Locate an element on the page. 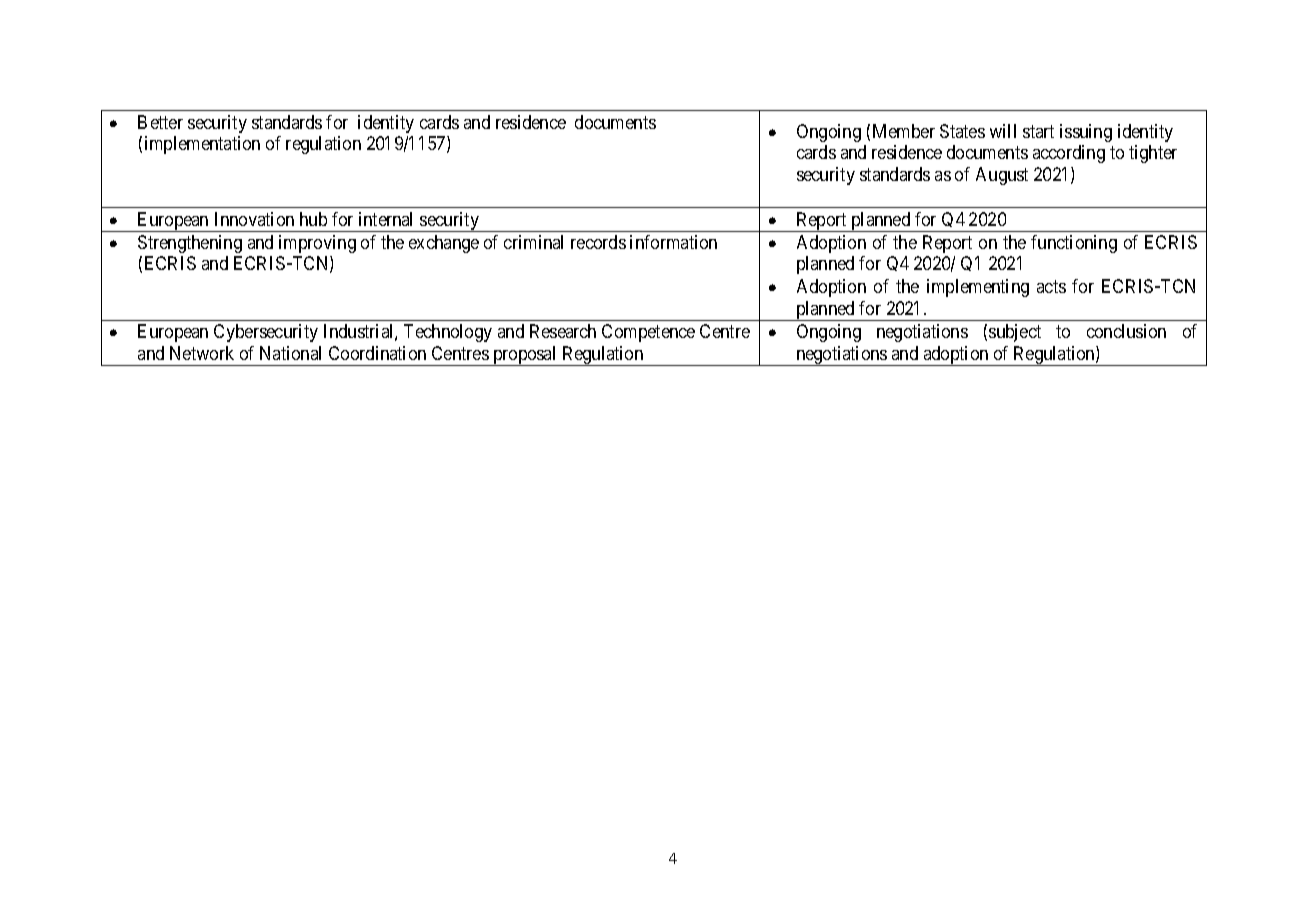  Competence is located at coordinates (648, 333).
